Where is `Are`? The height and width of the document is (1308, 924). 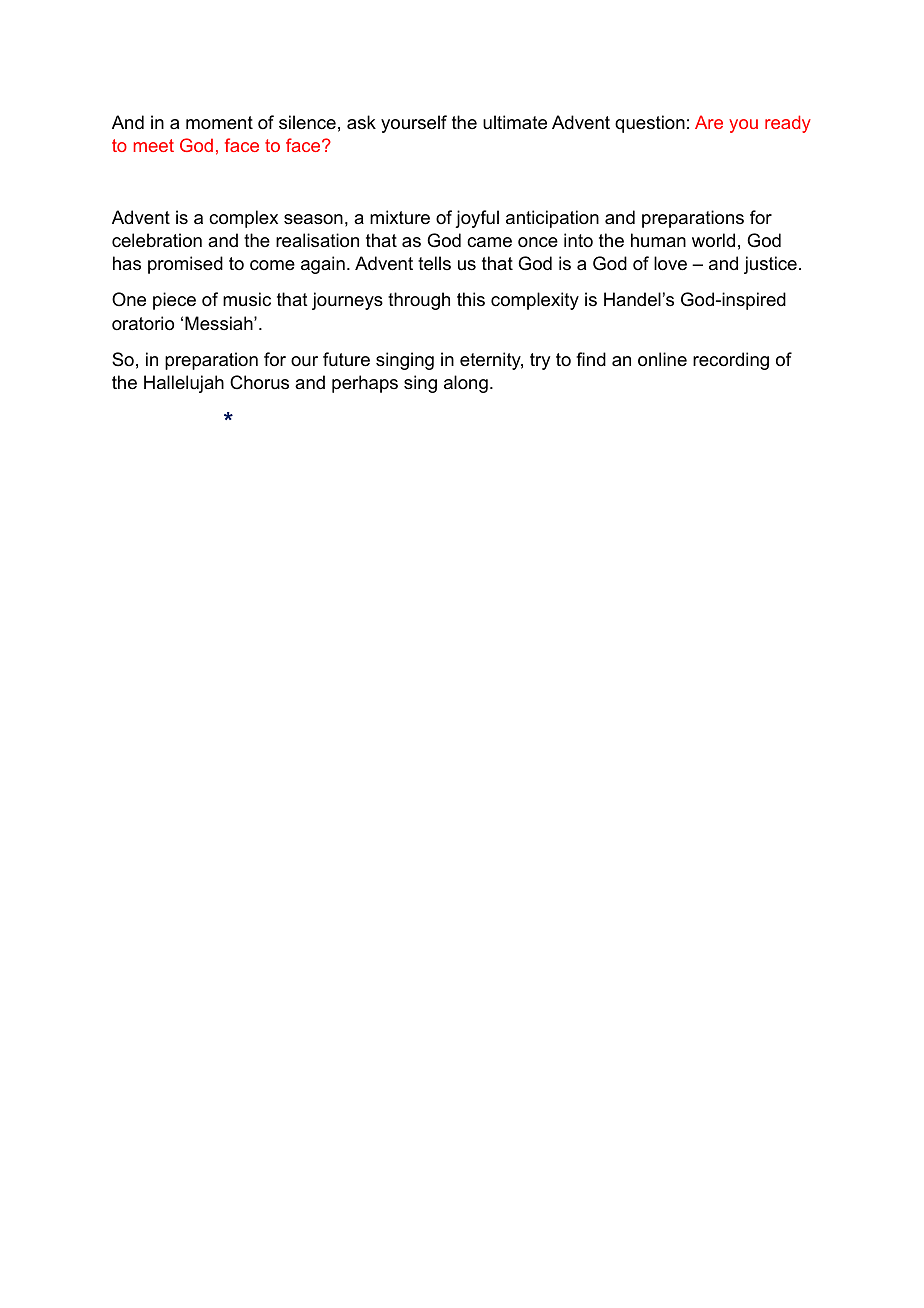 Are is located at coordinates (709, 122).
